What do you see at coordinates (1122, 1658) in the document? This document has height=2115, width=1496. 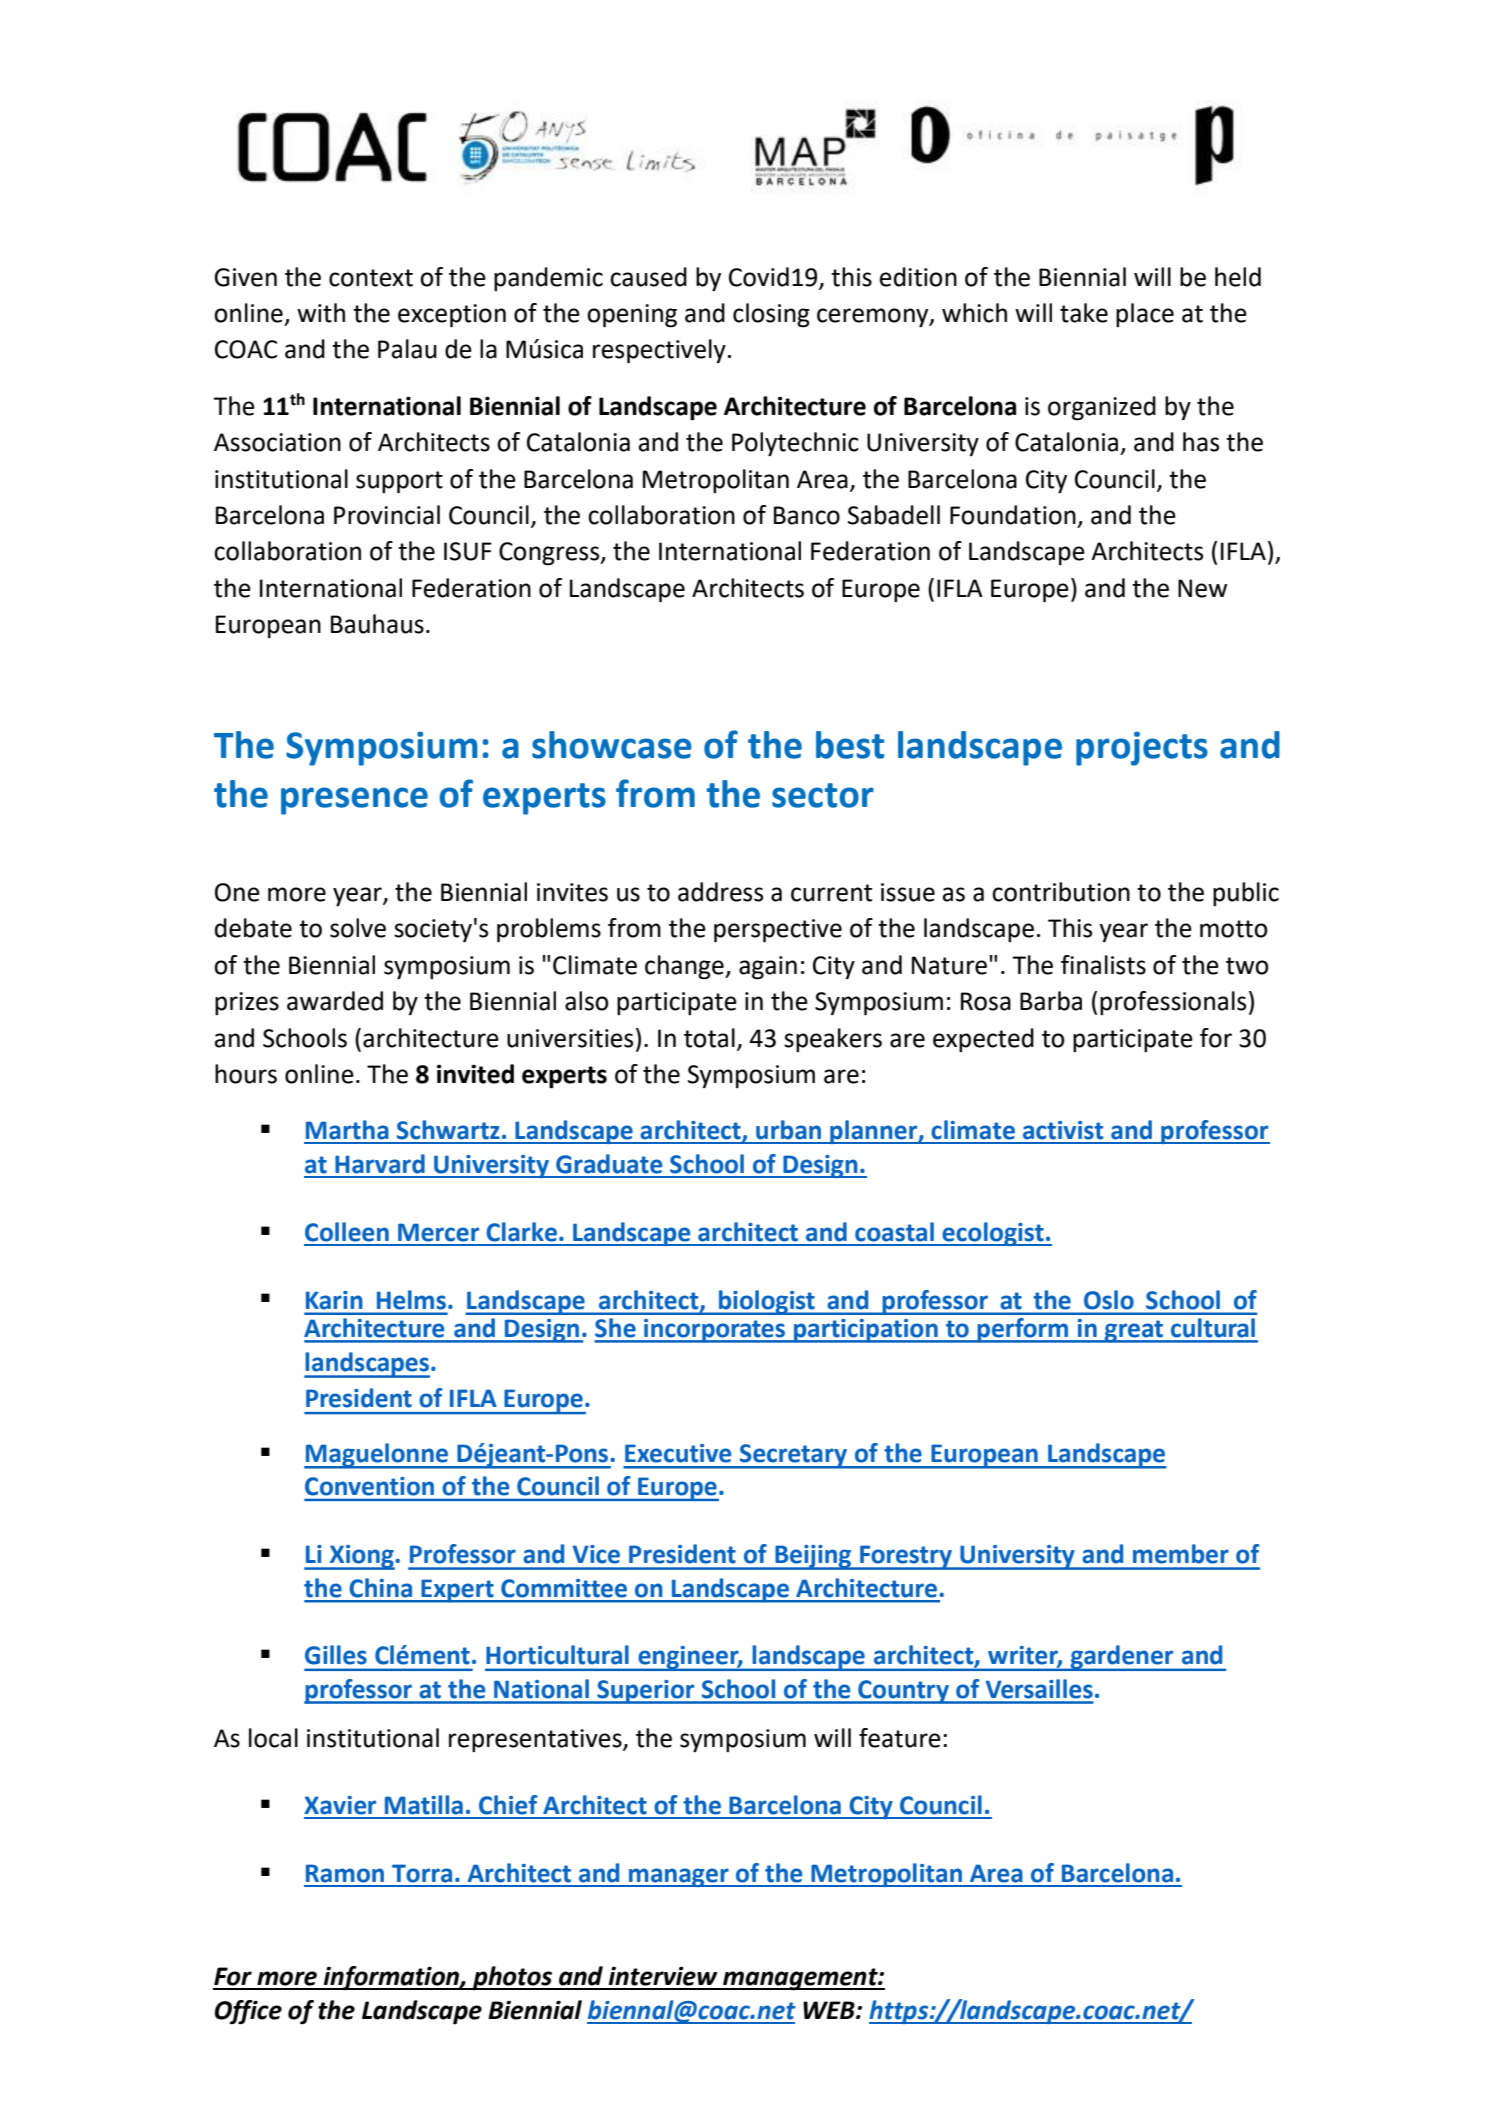 I see `gardener` at bounding box center [1122, 1658].
